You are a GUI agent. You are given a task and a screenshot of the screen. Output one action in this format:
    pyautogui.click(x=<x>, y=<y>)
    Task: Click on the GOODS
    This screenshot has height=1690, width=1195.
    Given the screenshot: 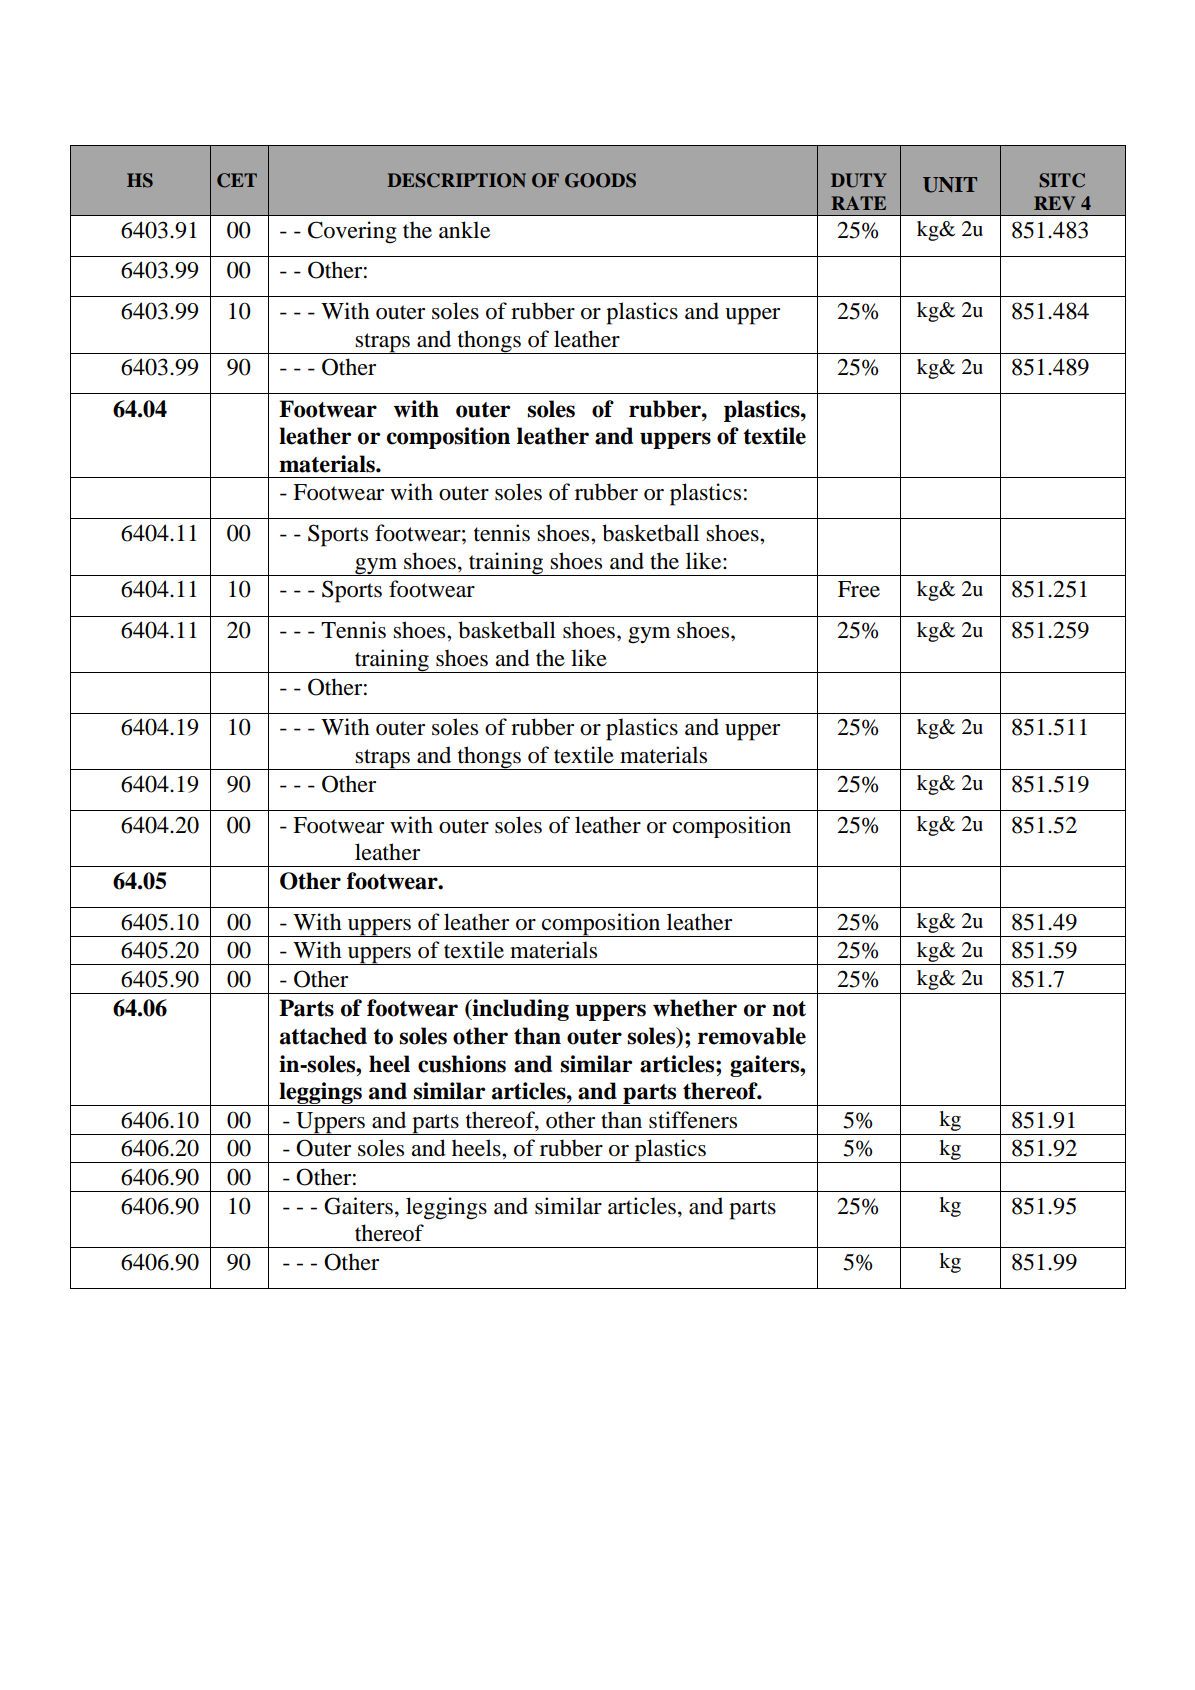 What is the action you would take?
    pyautogui.click(x=600, y=180)
